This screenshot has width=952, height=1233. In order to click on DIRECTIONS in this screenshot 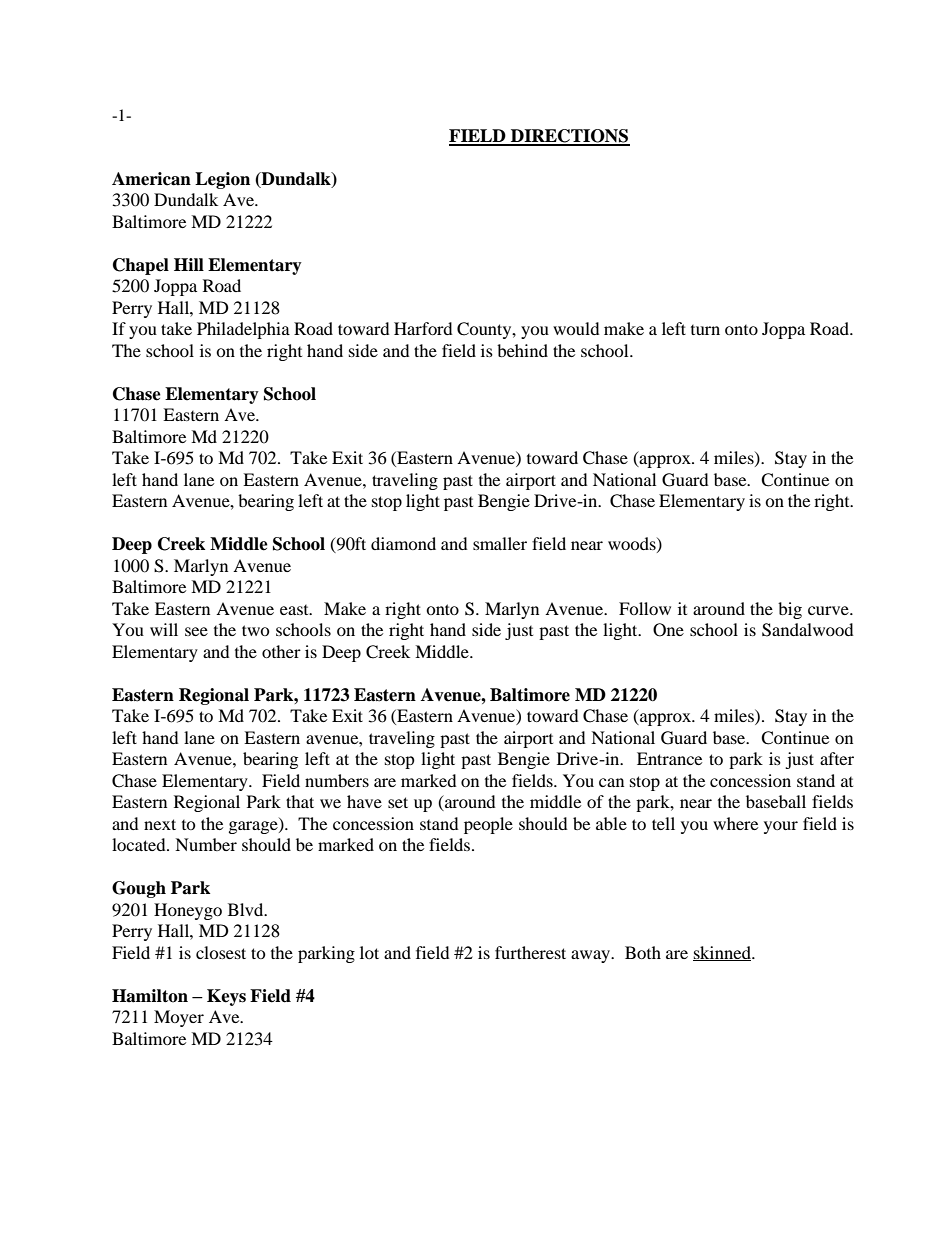, I will do `click(569, 137)`.
